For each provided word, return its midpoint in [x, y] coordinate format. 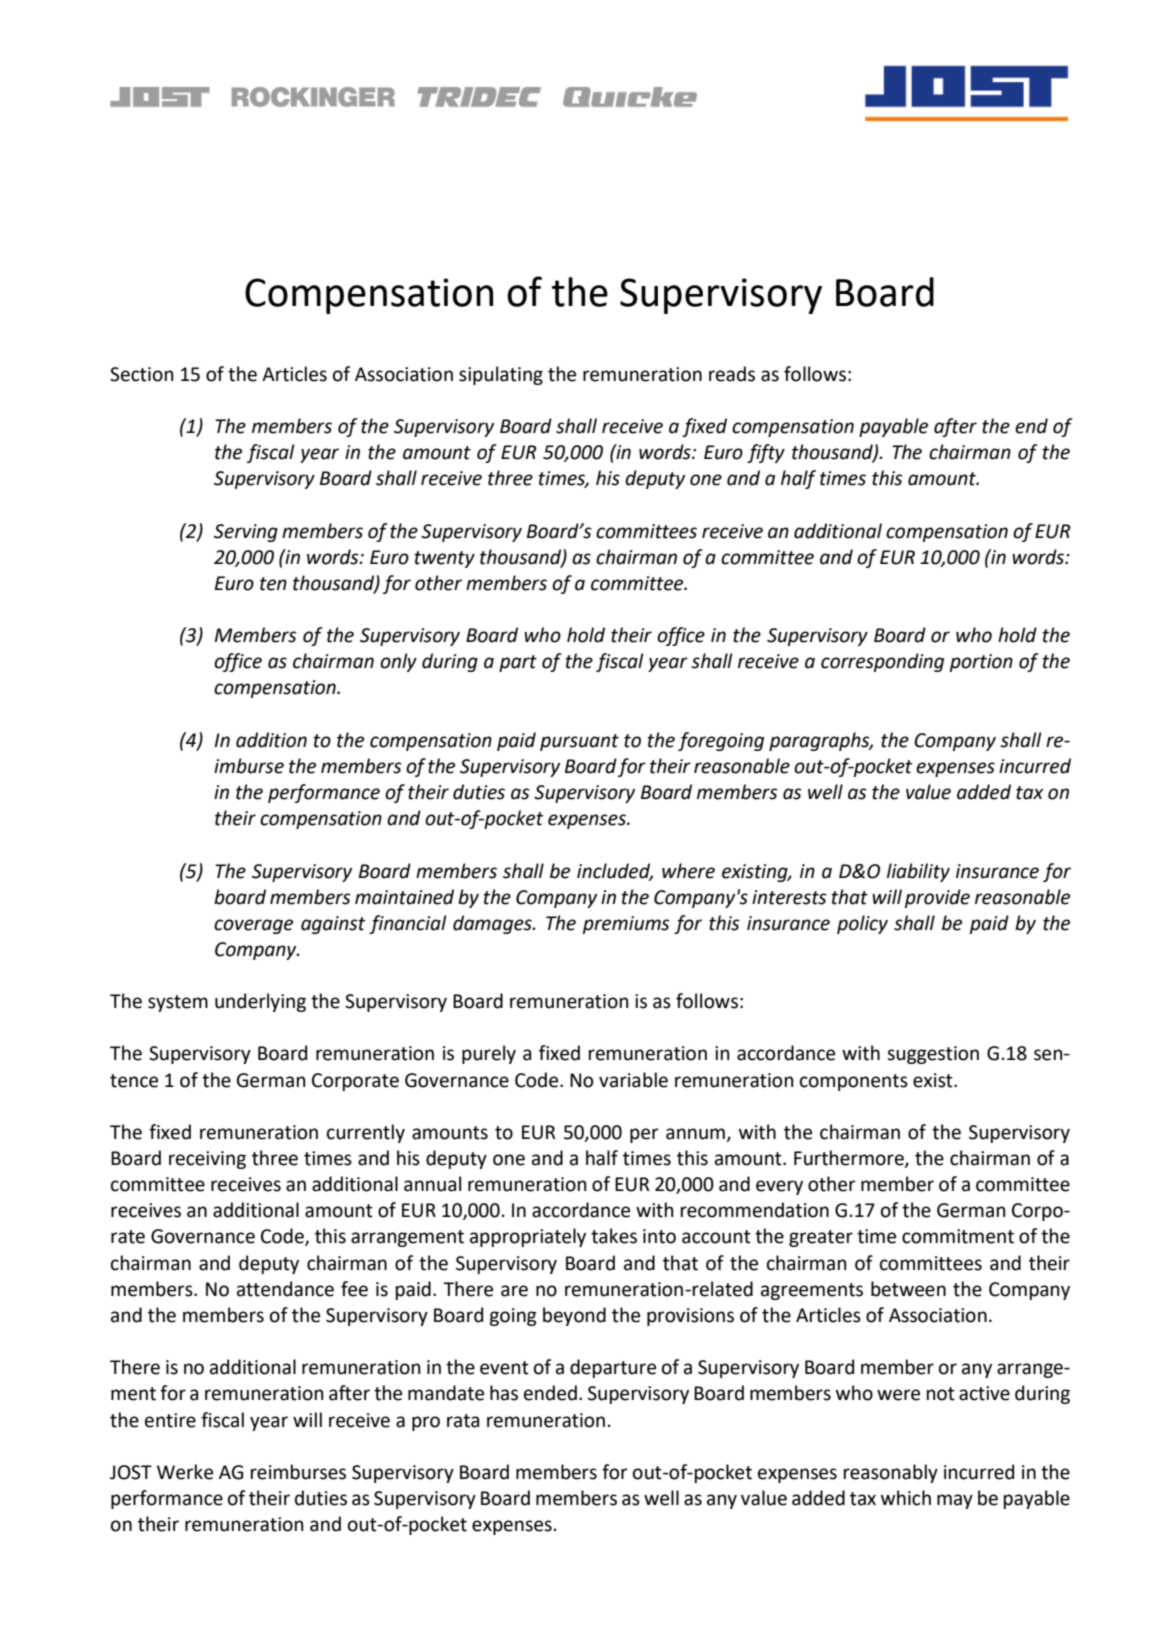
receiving [207, 1160]
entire [170, 1420]
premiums [626, 925]
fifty [766, 453]
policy [862, 924]
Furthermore [850, 1159]
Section [142, 374]
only [398, 662]
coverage [253, 926]
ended [550, 1393]
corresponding [882, 662]
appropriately [528, 1237]
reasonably [891, 1473]
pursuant [579, 742]
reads [732, 374]
